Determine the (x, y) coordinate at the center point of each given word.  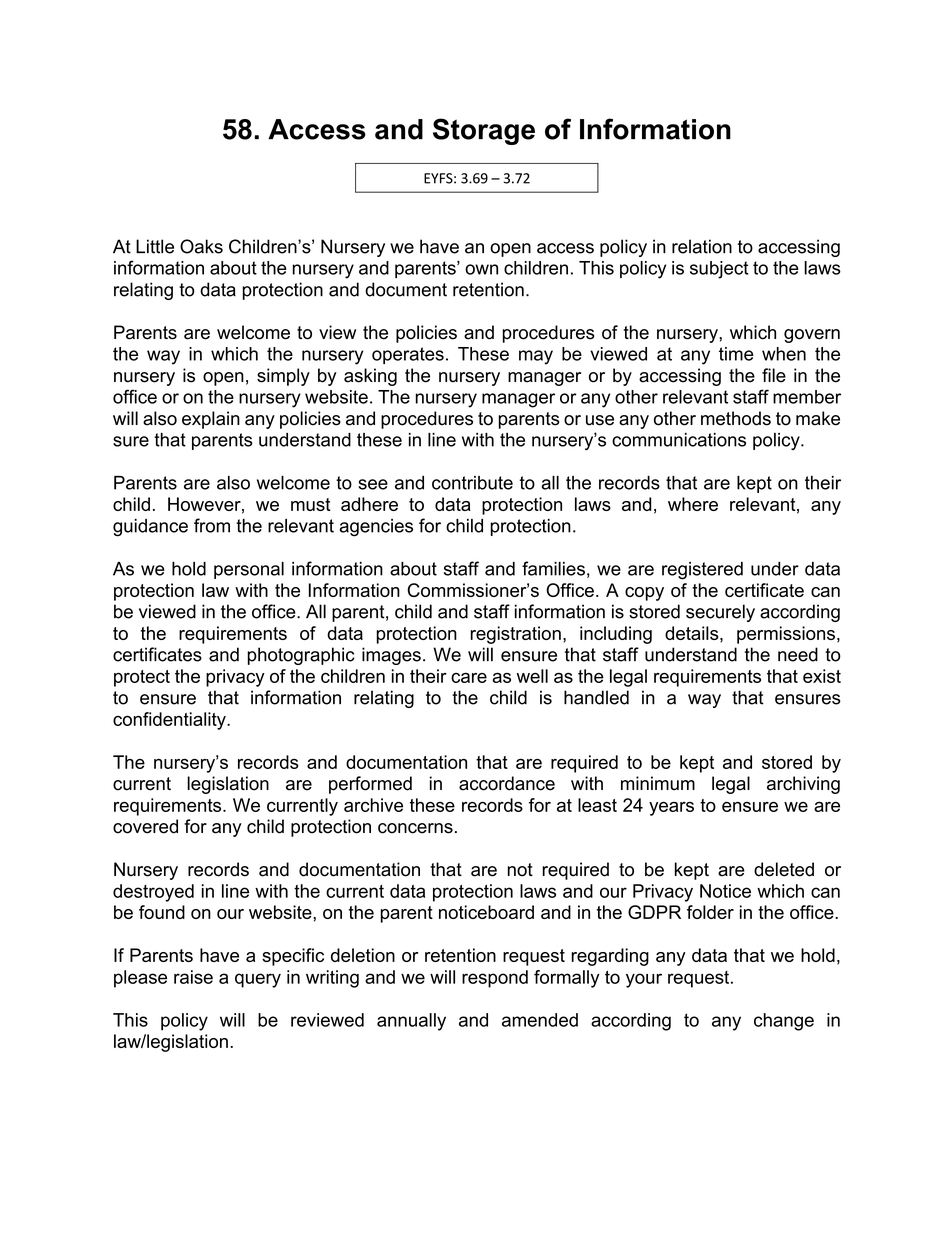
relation (702, 246)
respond (495, 979)
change (784, 1022)
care (469, 678)
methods (736, 418)
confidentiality (170, 721)
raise (193, 977)
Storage (484, 131)
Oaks (201, 246)
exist (822, 676)
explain (211, 420)
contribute (472, 483)
